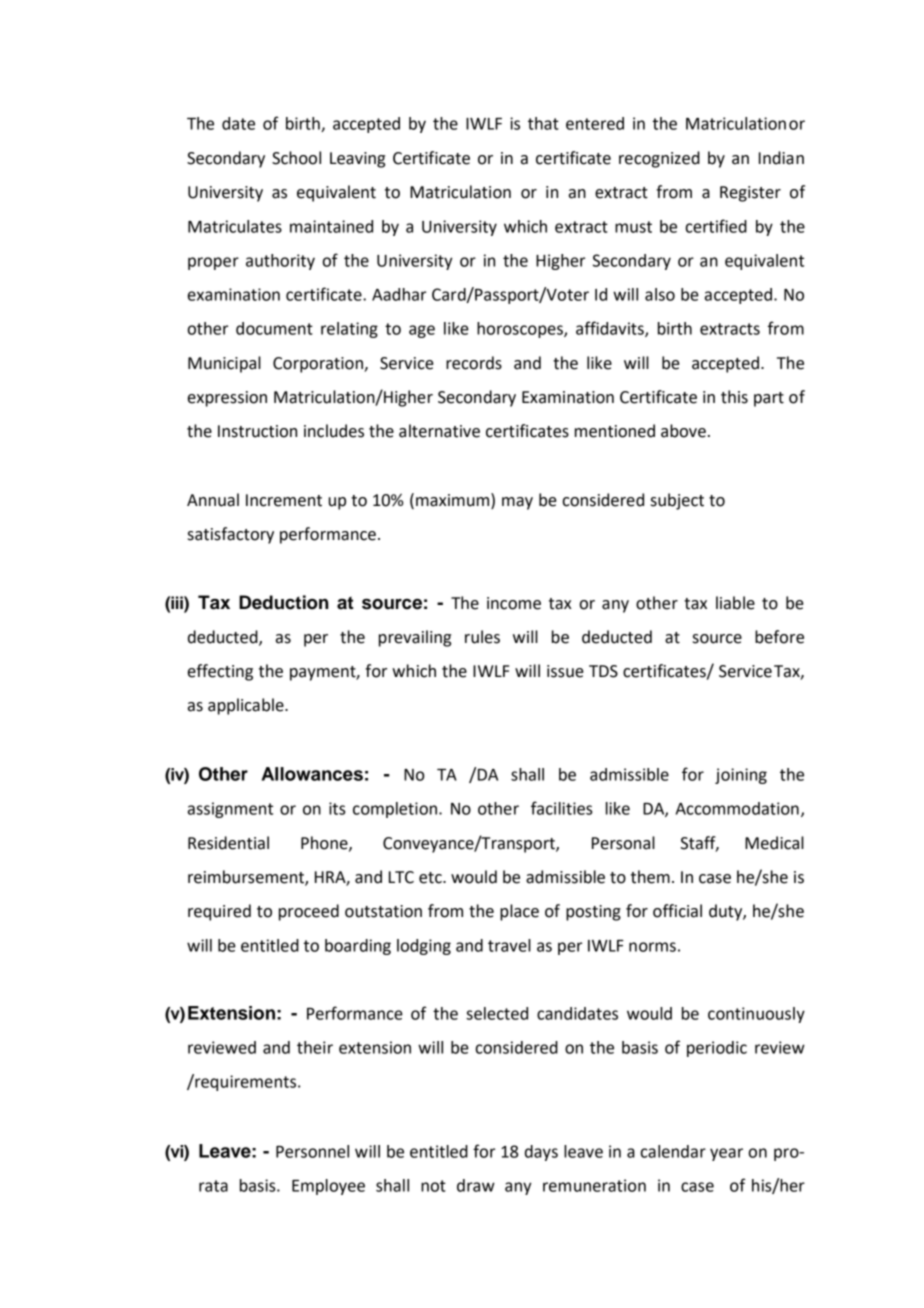 This screenshot has height=1308, width=924. What do you see at coordinates (561, 808) in the screenshot?
I see `facilities` at bounding box center [561, 808].
